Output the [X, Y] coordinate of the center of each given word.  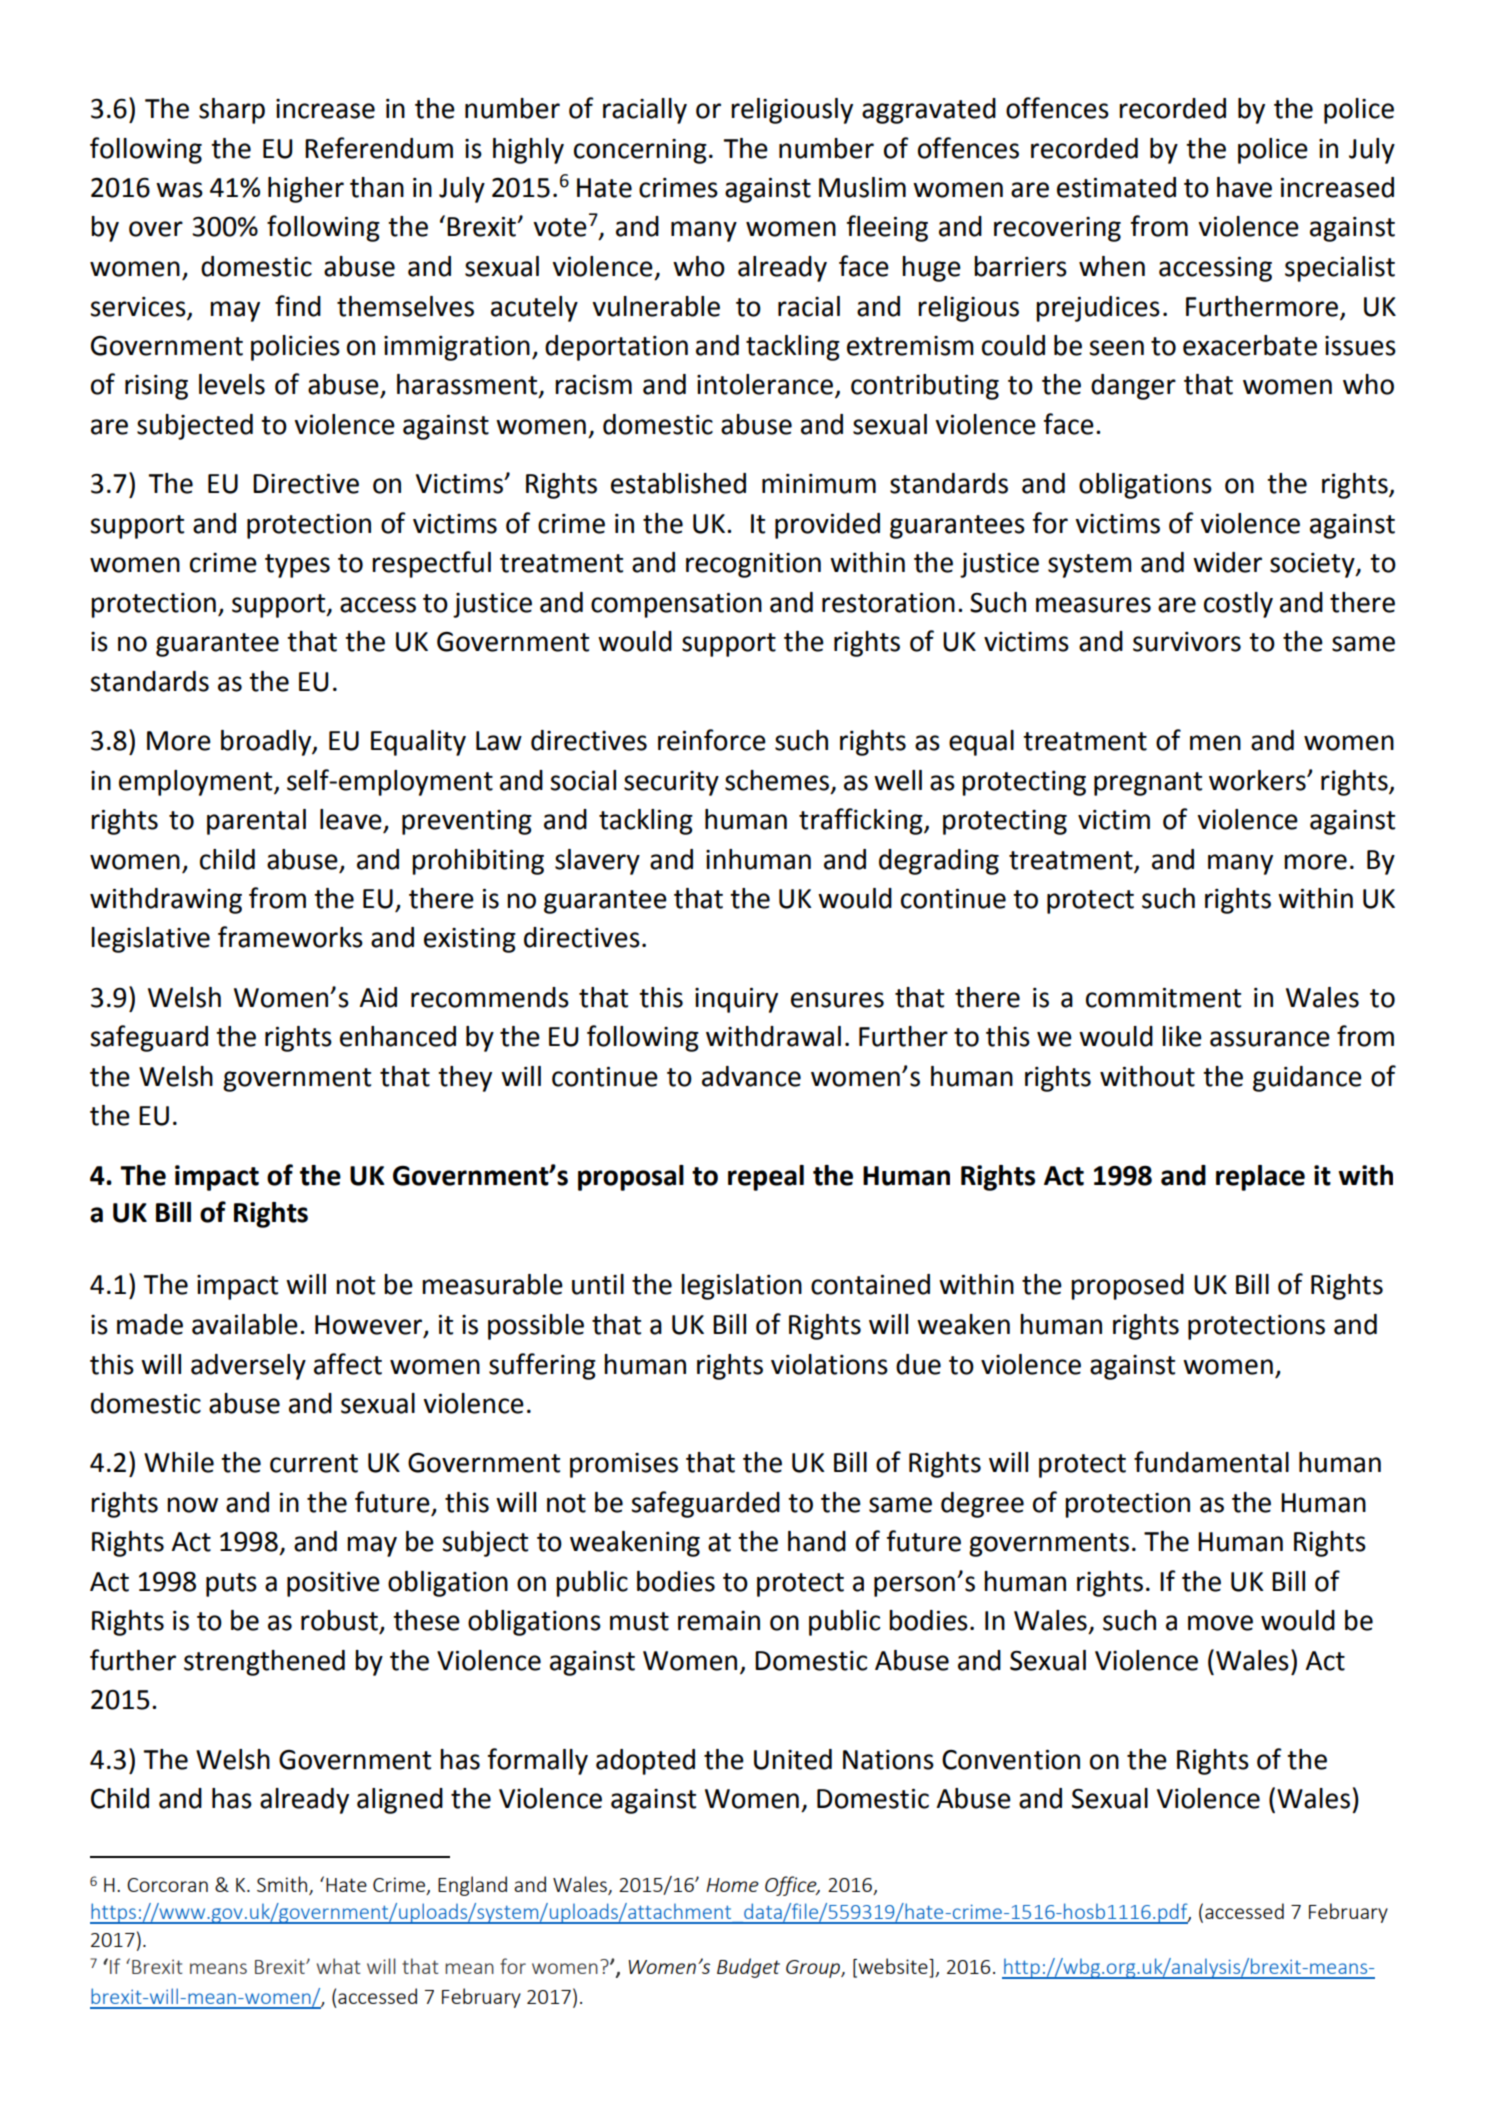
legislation [741, 1287]
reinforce [712, 740]
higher [306, 190]
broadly [267, 743]
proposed [1127, 1287]
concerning [640, 151]
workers [1258, 780]
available [245, 1324]
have [1244, 187]
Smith [282, 1884]
